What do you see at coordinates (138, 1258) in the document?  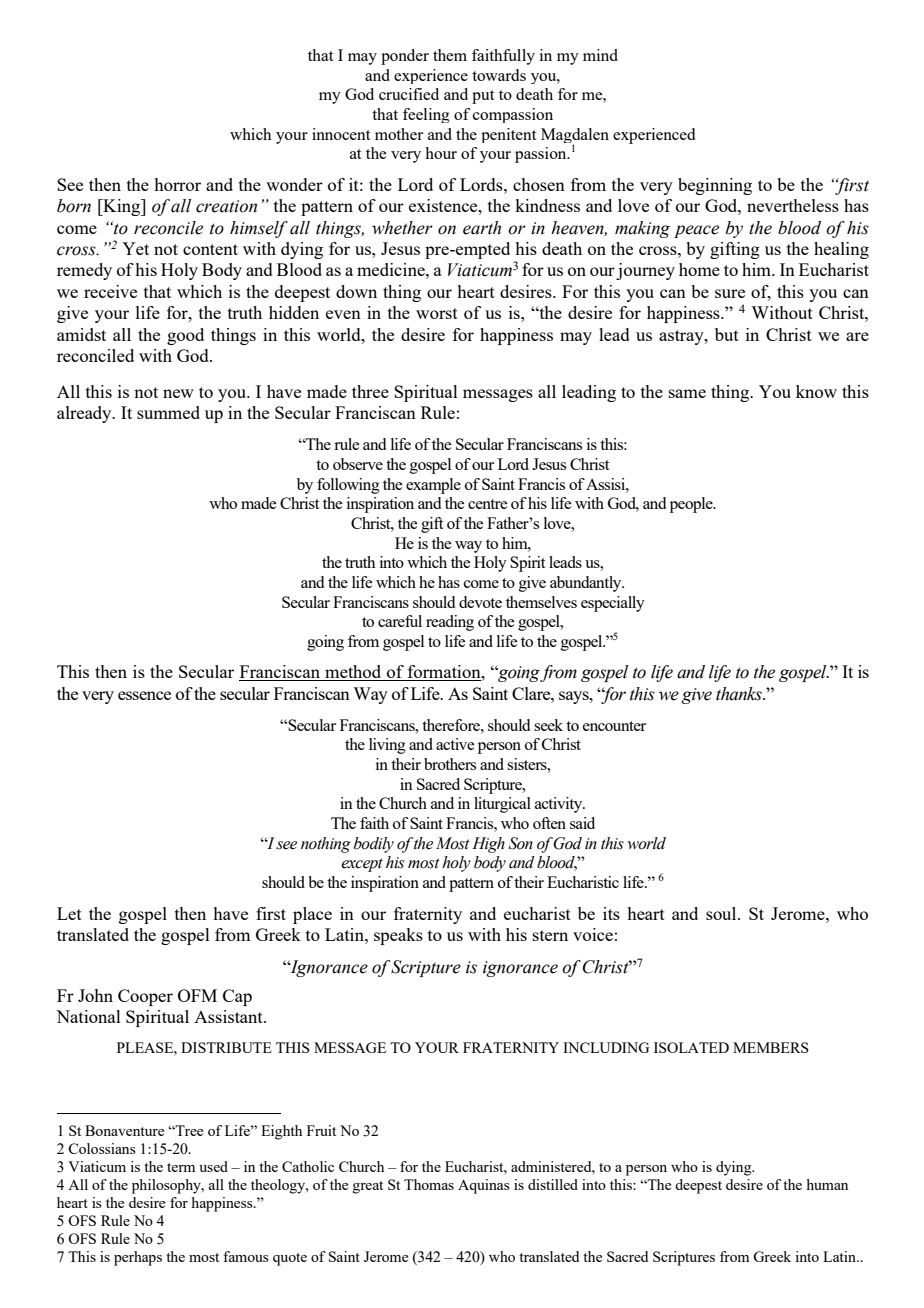 I see `perhaps` at bounding box center [138, 1258].
